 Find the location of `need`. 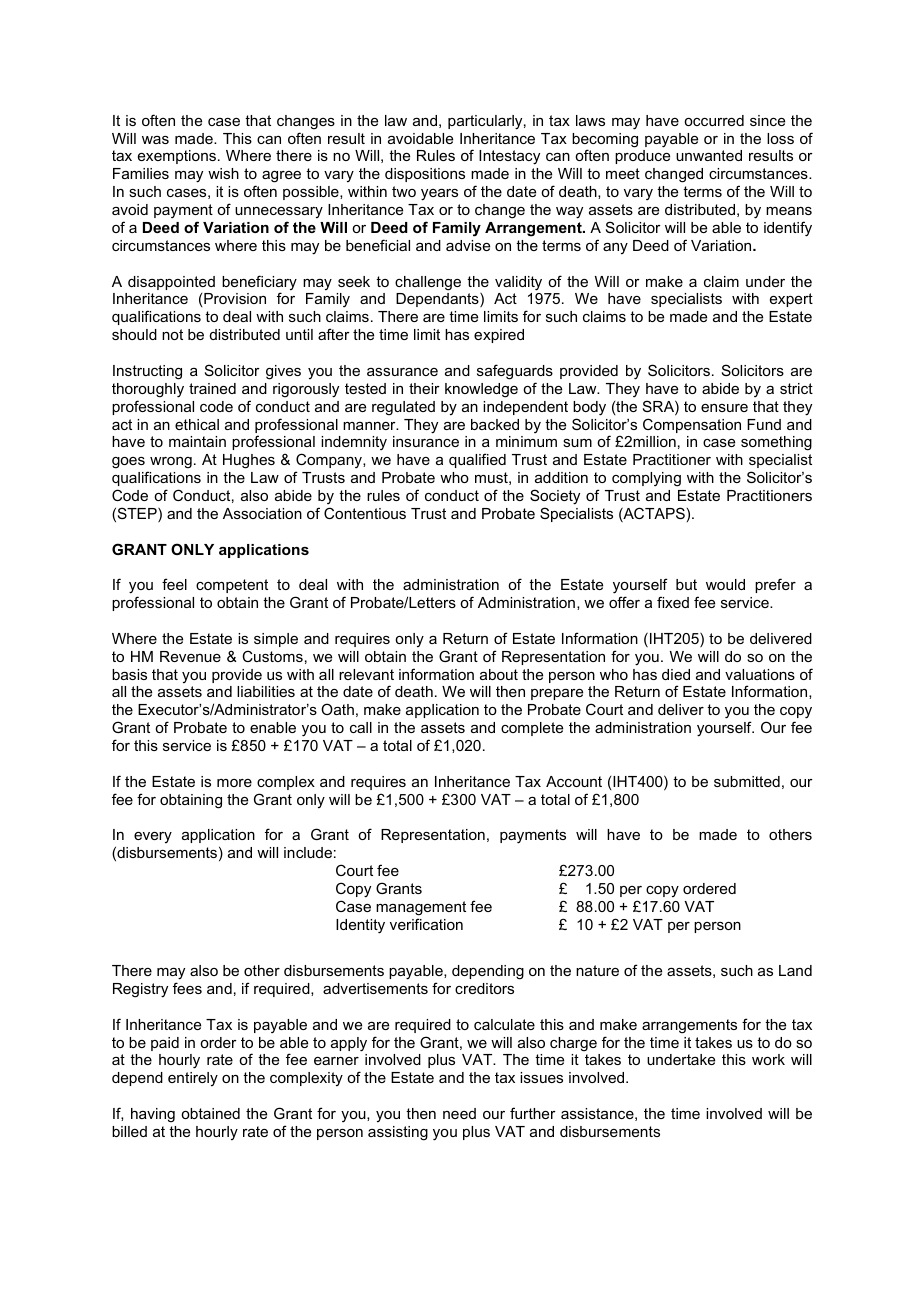

need is located at coordinates (459, 1113).
